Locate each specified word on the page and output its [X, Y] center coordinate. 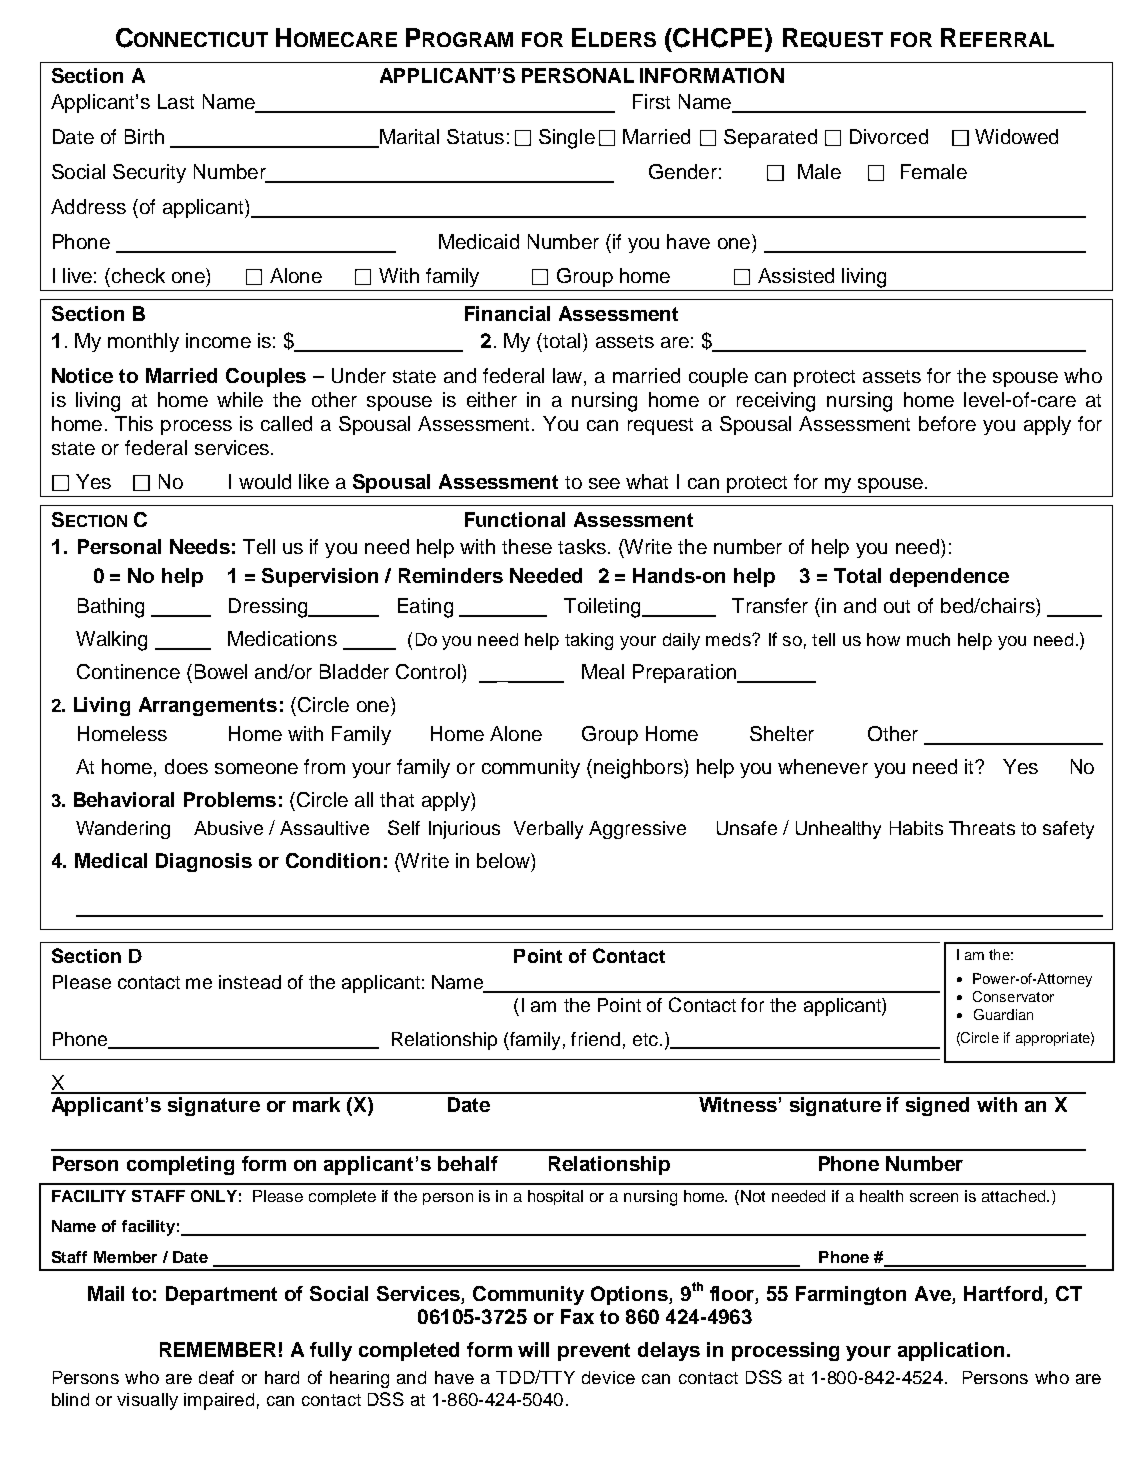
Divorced [889, 136]
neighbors [639, 769]
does [186, 766]
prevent [594, 1352]
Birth [144, 136]
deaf [216, 1377]
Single [567, 139]
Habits [916, 828]
